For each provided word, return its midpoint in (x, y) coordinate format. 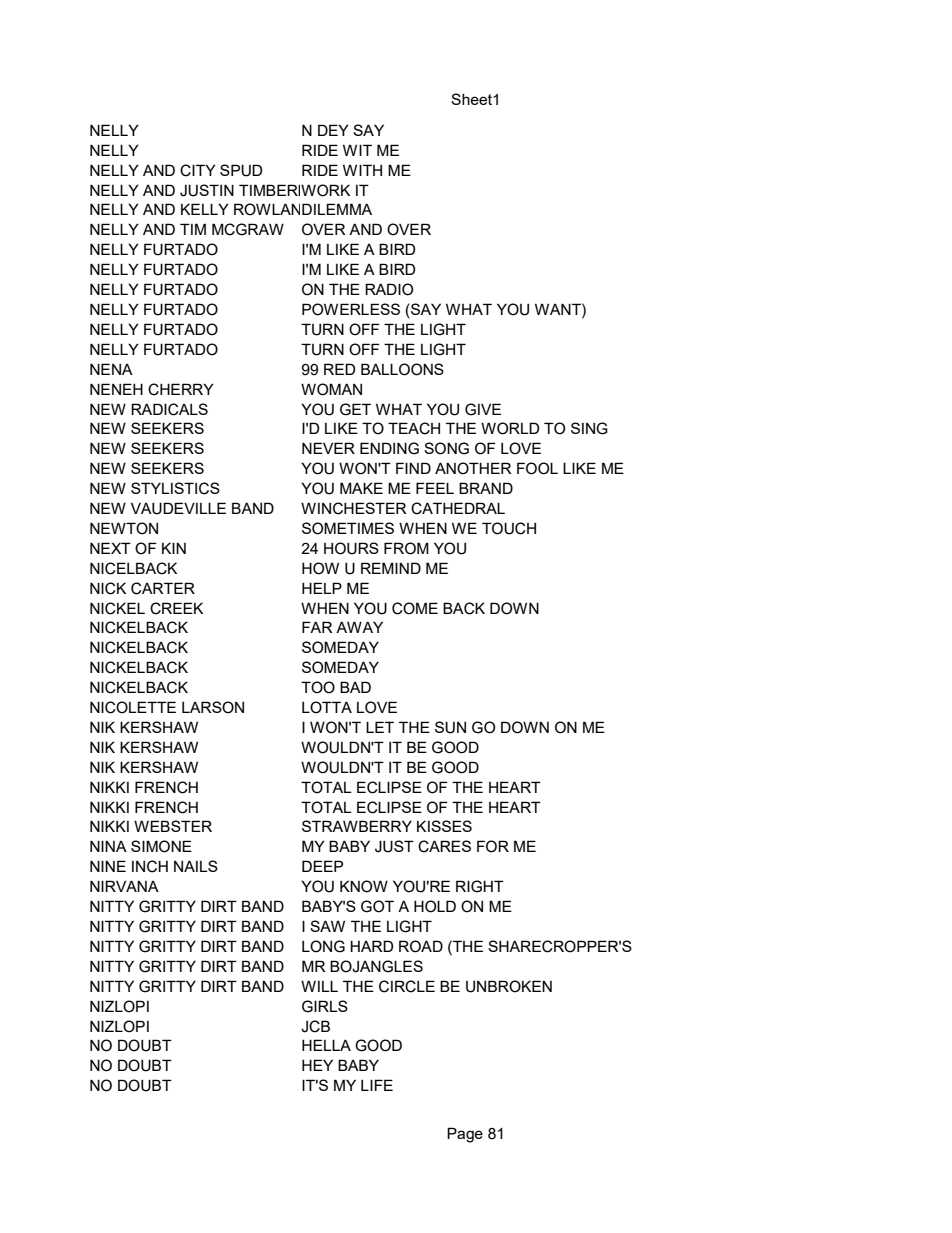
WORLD (510, 428)
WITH (362, 170)
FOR (493, 846)
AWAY (359, 627)
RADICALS (169, 409)
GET (355, 409)
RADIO (389, 289)
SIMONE (161, 846)
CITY (198, 170)
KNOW (364, 886)
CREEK (176, 608)
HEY (317, 1065)
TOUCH (509, 528)
